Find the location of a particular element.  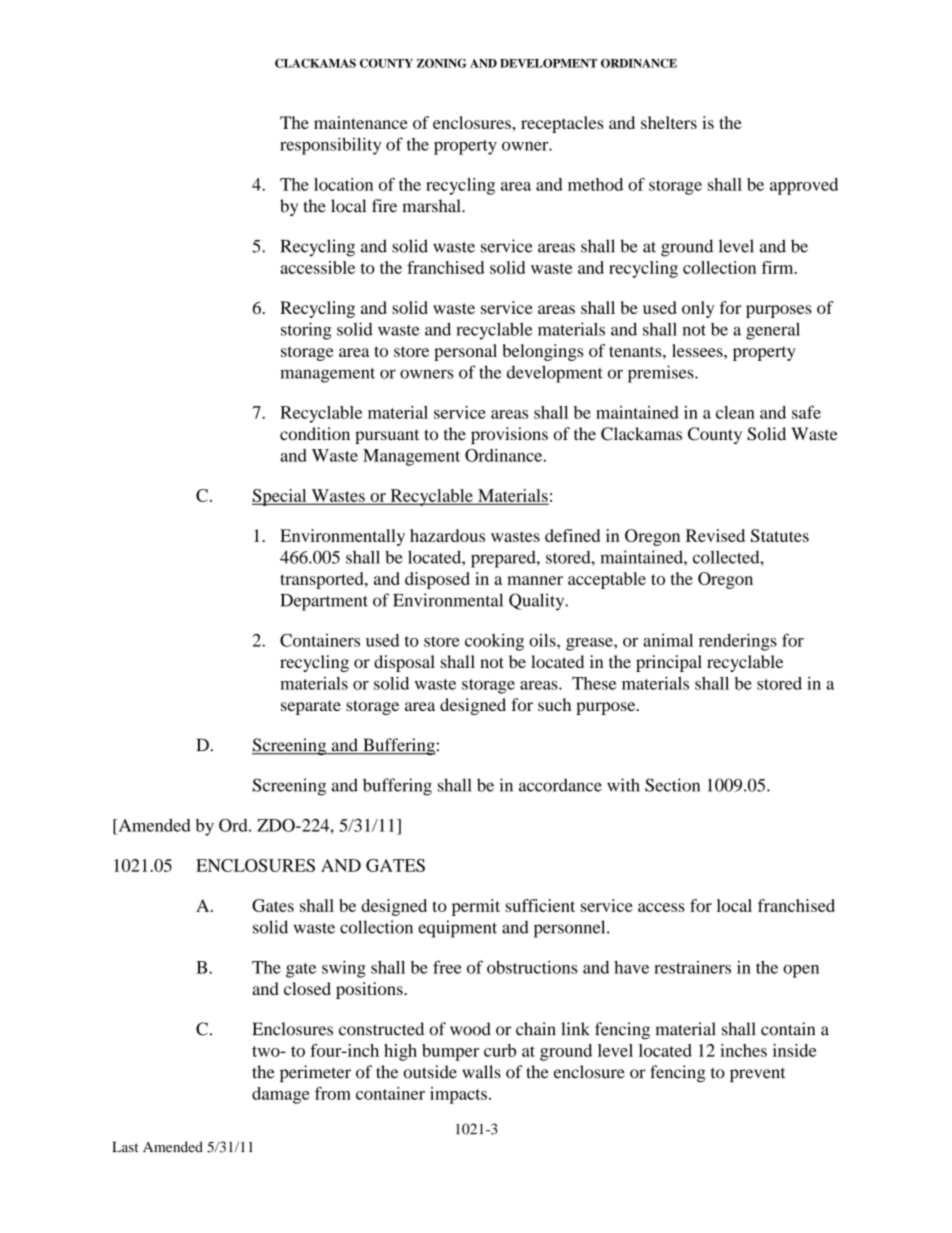

responsibility is located at coordinates (330, 146).
